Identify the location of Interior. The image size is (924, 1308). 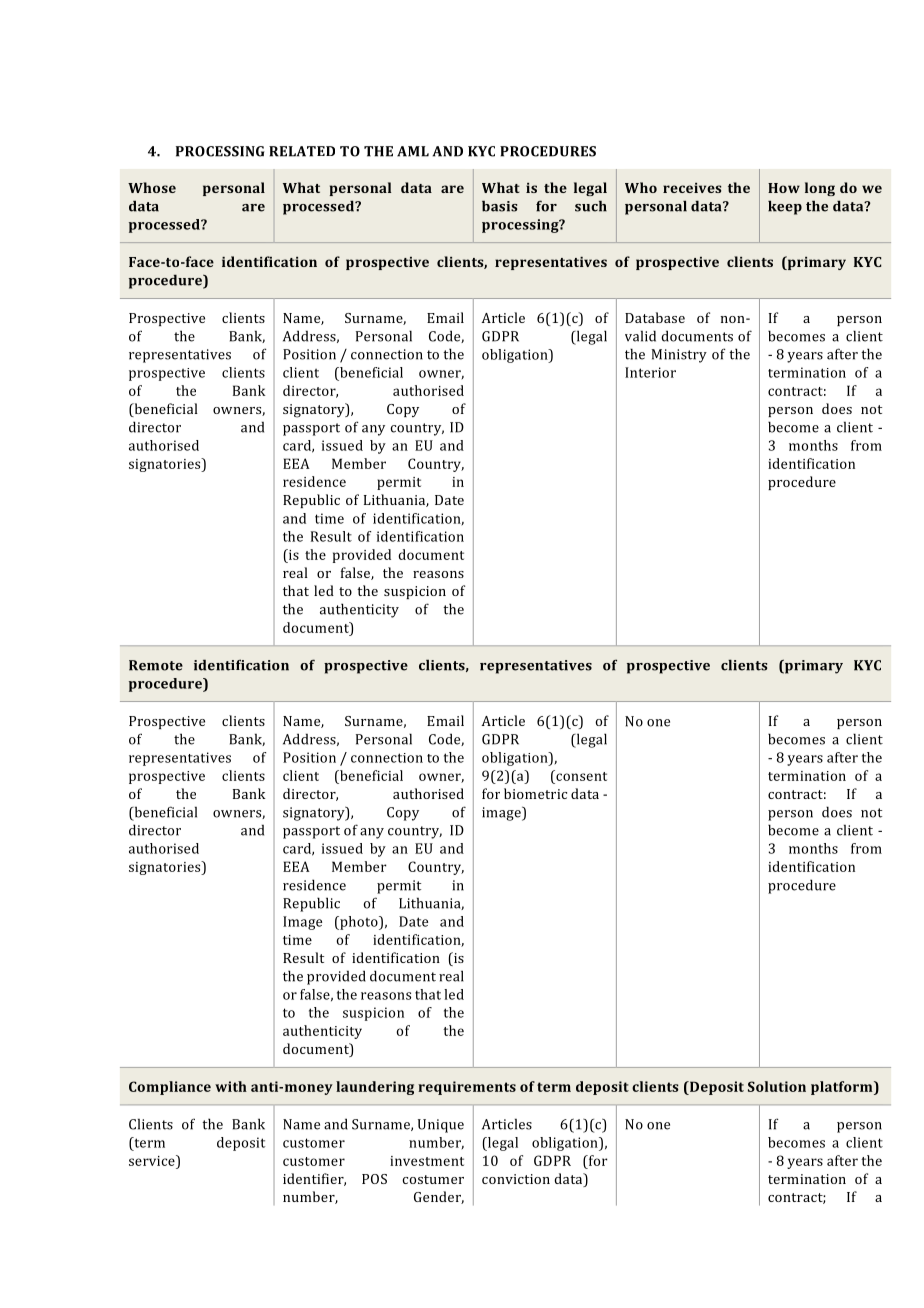
(650, 372).
